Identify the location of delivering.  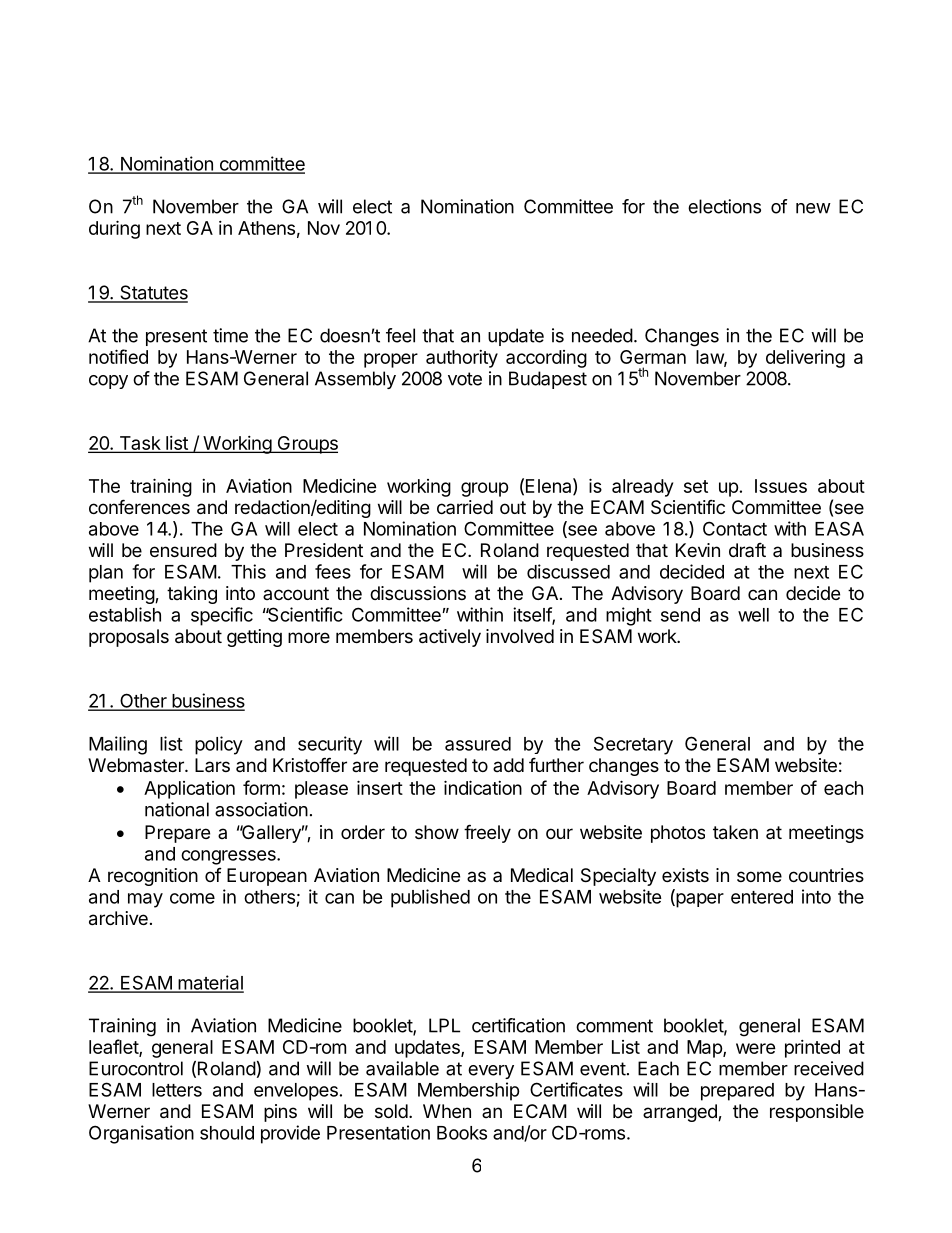
(805, 359).
